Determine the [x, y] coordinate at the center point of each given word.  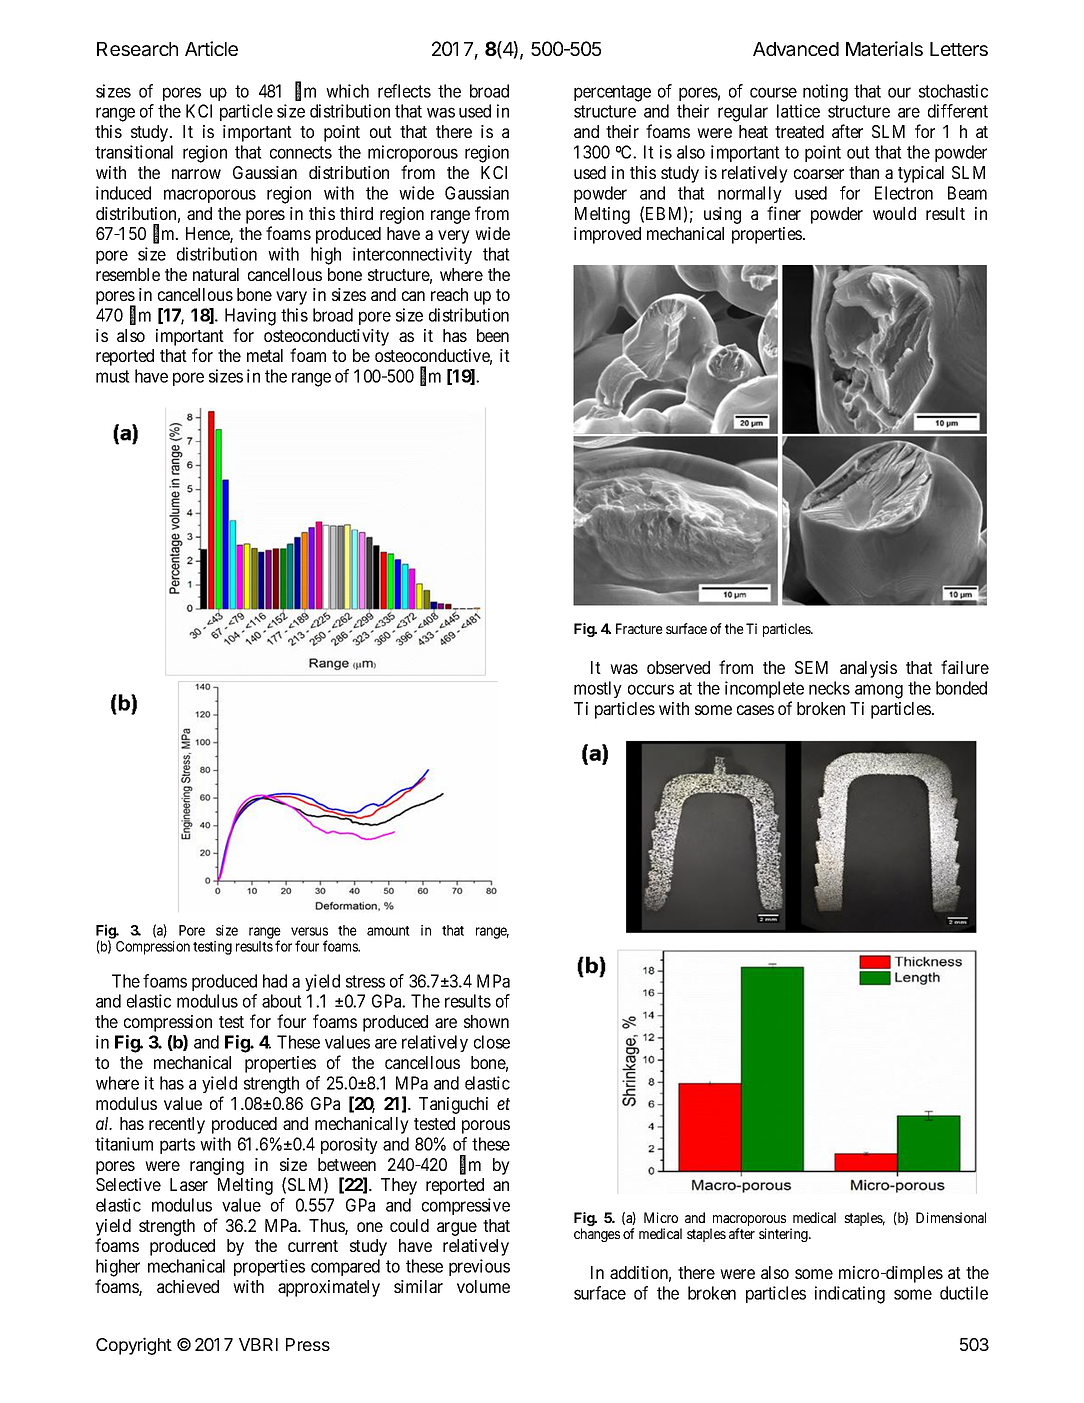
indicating [850, 1295]
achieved [188, 1286]
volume [483, 1286]
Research [137, 49]
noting [825, 93]
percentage [612, 93]
